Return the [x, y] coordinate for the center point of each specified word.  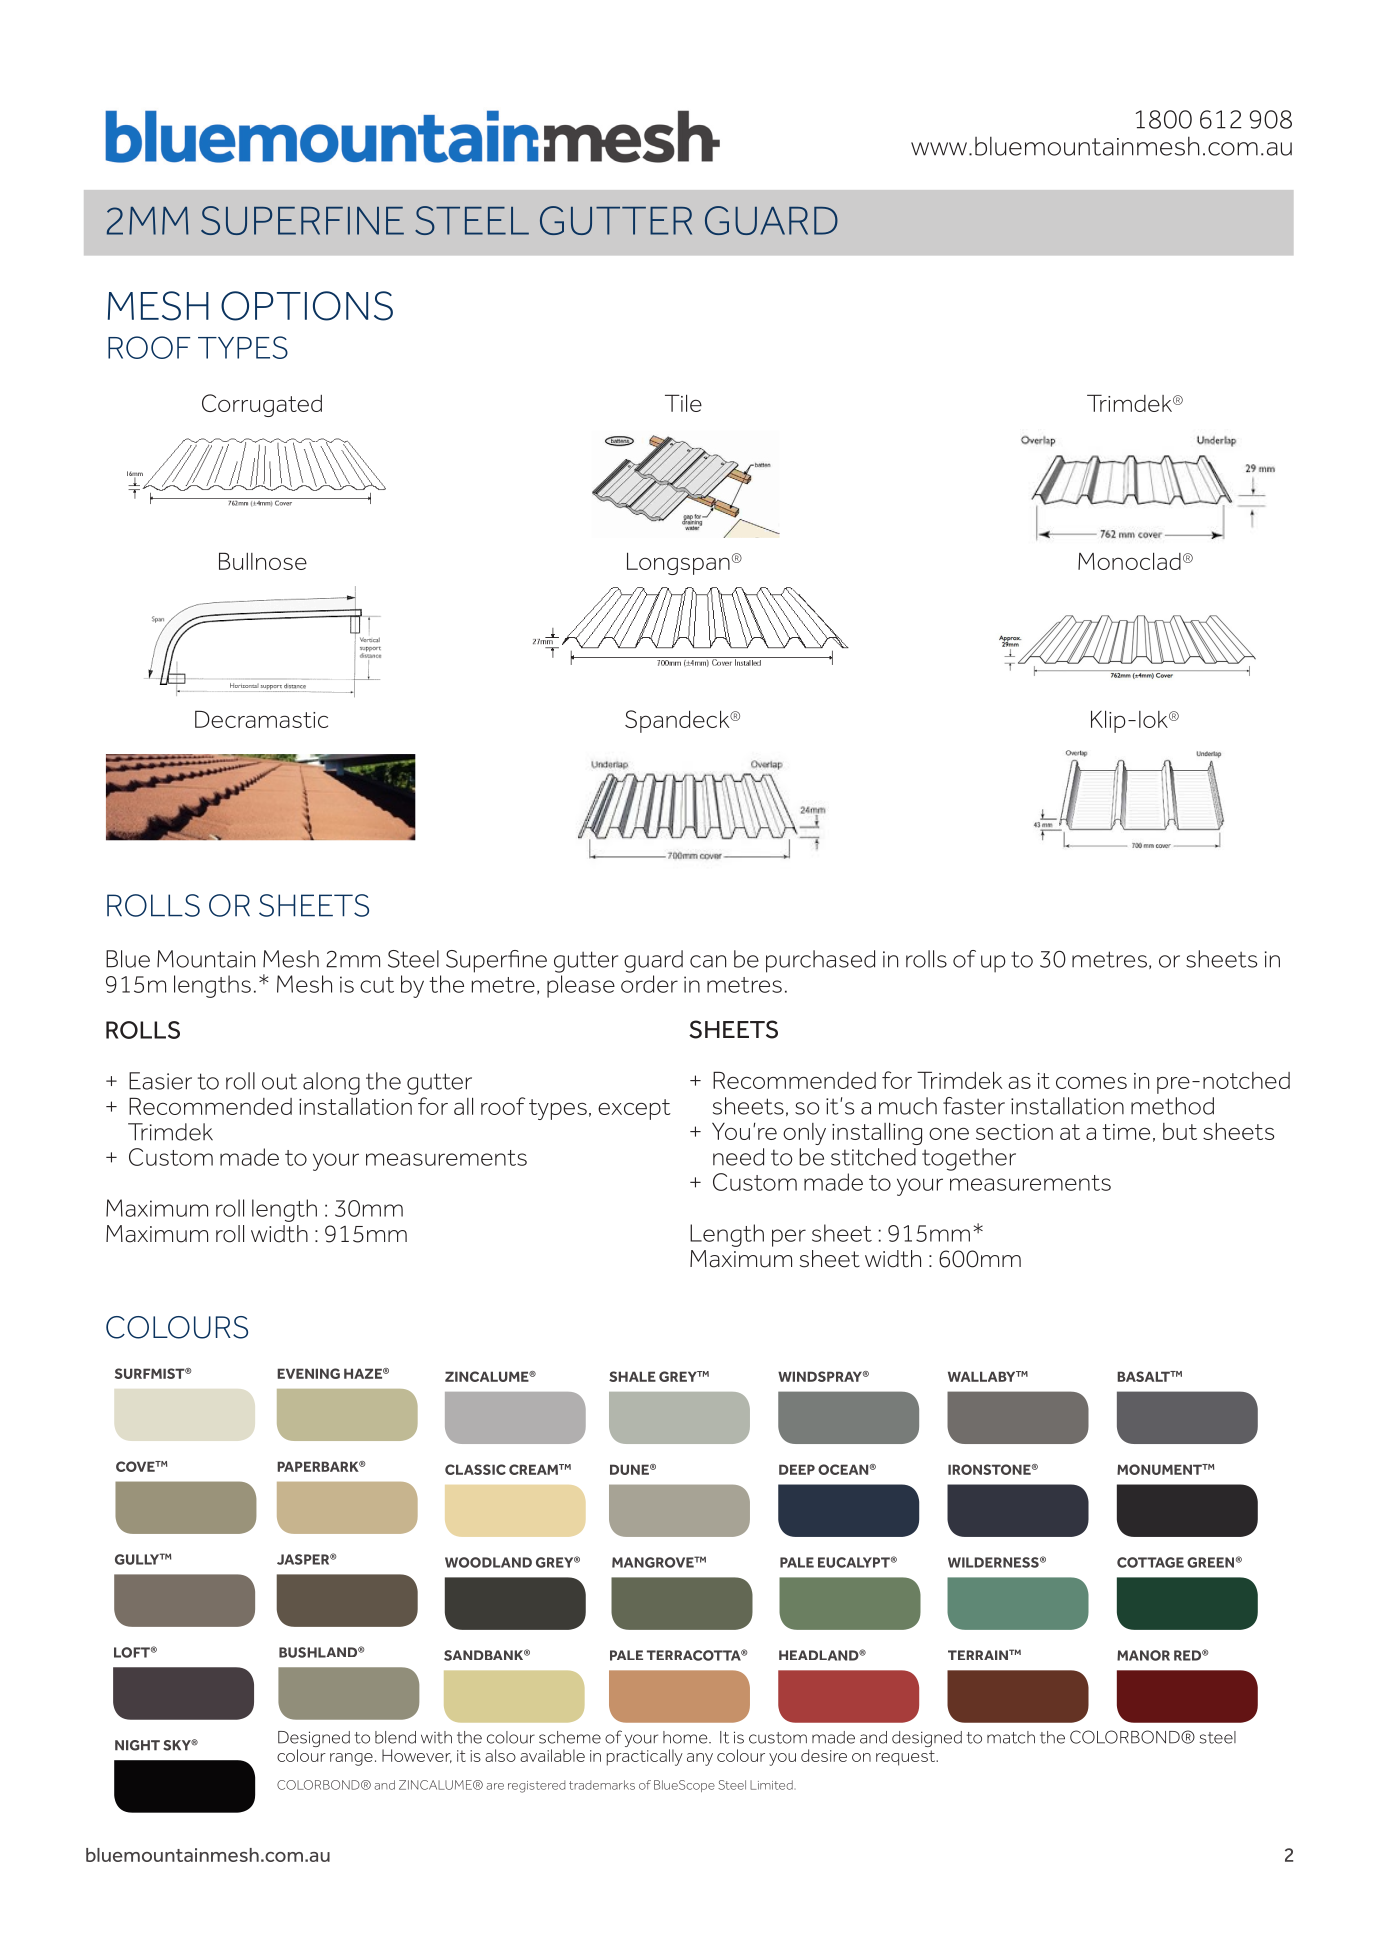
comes [1091, 1082]
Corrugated [262, 405]
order [649, 984]
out [279, 1081]
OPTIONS [307, 306]
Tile [683, 403]
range [351, 1759]
